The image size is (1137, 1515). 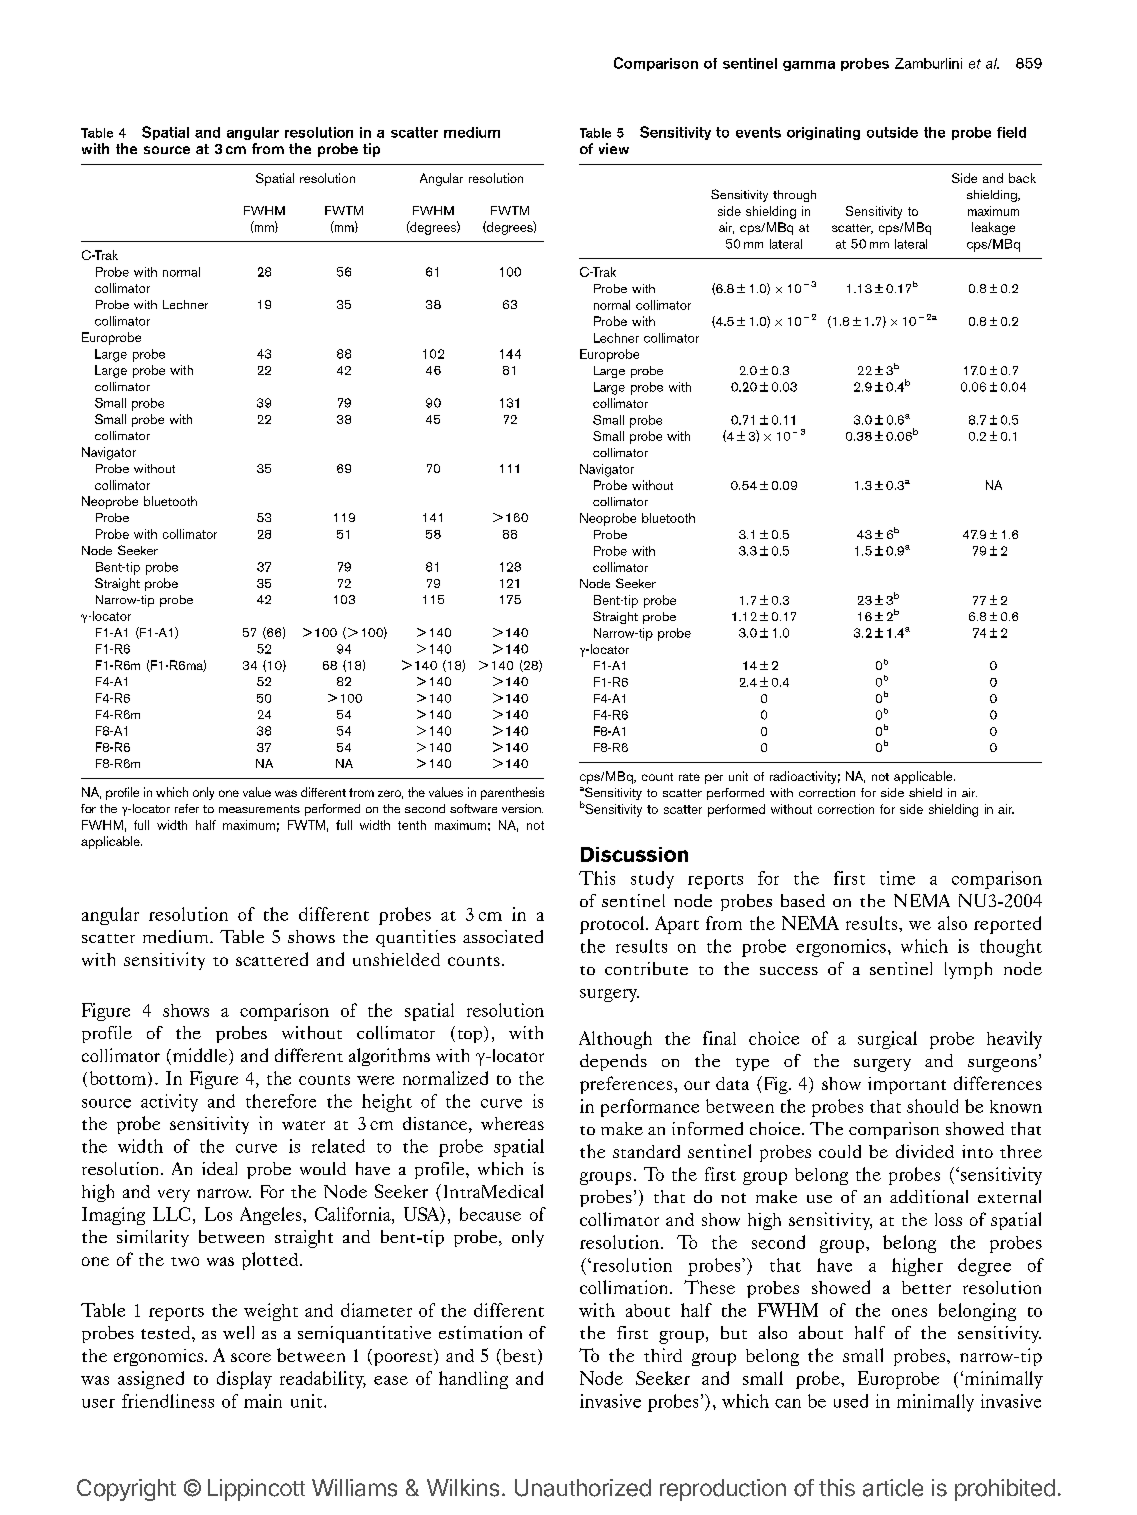 What do you see at coordinates (823, 133) in the image?
I see `originating` at bounding box center [823, 133].
